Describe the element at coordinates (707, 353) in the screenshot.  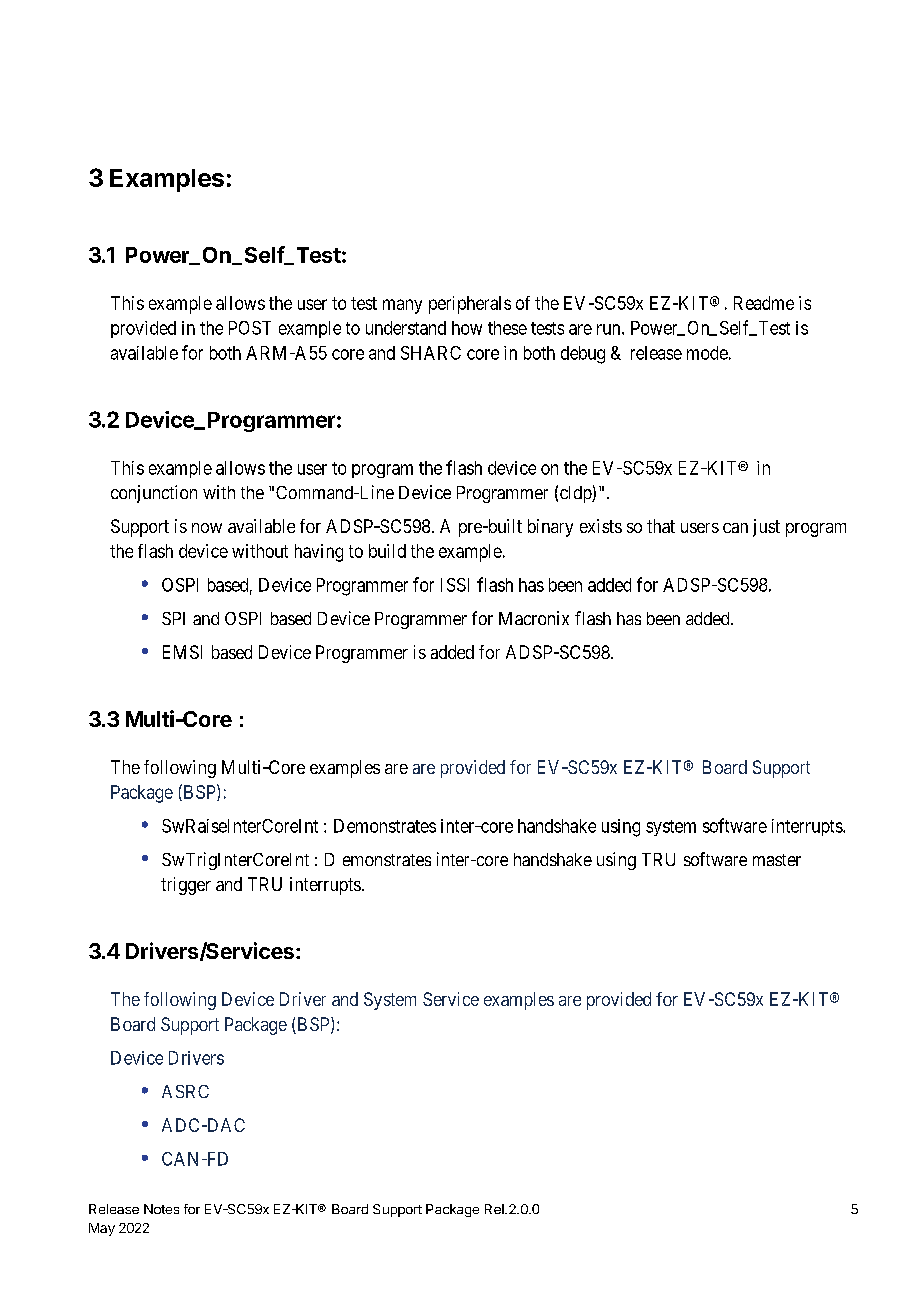
I see `mode` at that location.
